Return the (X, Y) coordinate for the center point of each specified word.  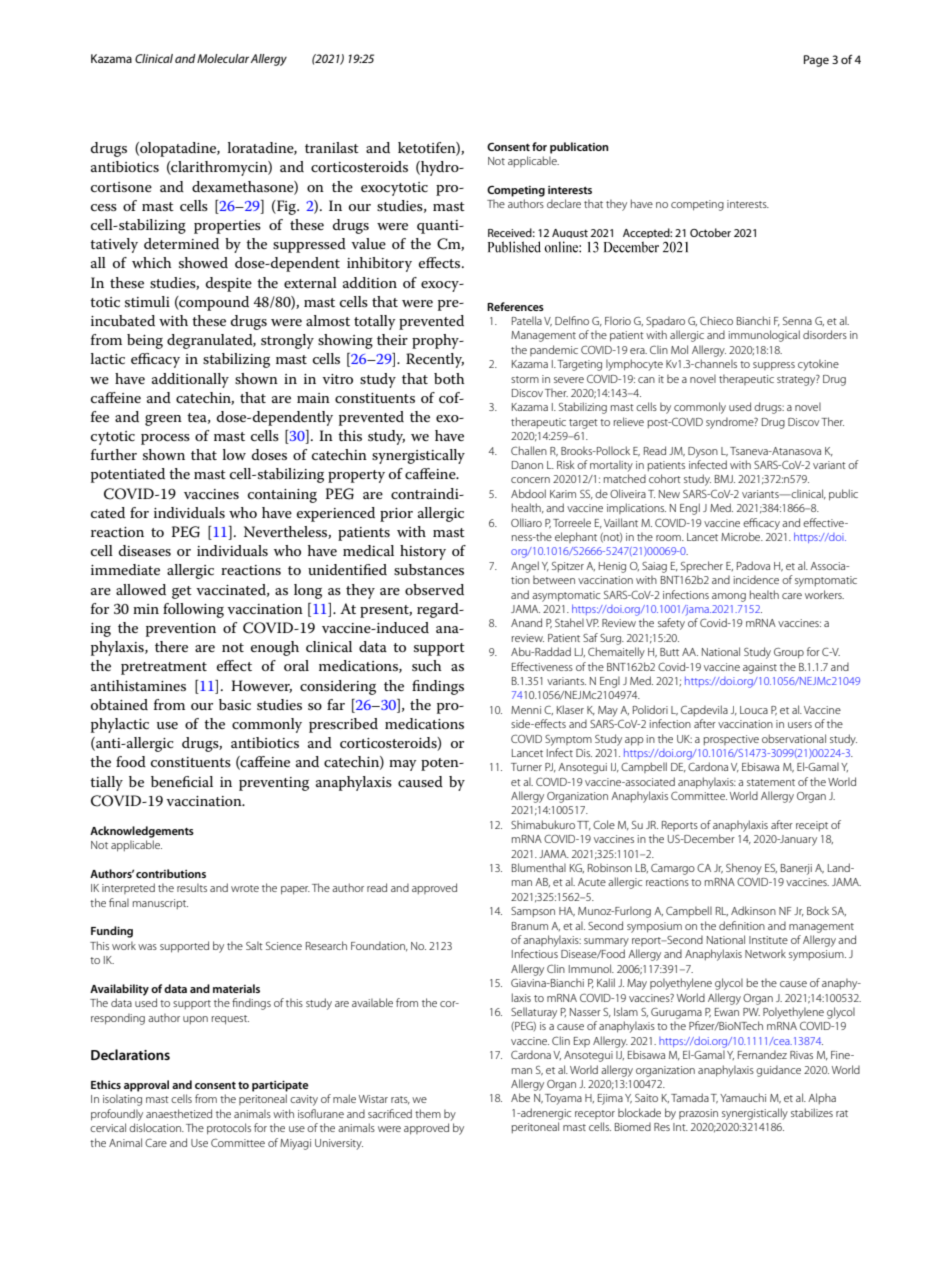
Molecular (223, 58)
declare (564, 203)
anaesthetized (179, 1113)
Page (816, 61)
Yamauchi (743, 1097)
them (428, 1113)
